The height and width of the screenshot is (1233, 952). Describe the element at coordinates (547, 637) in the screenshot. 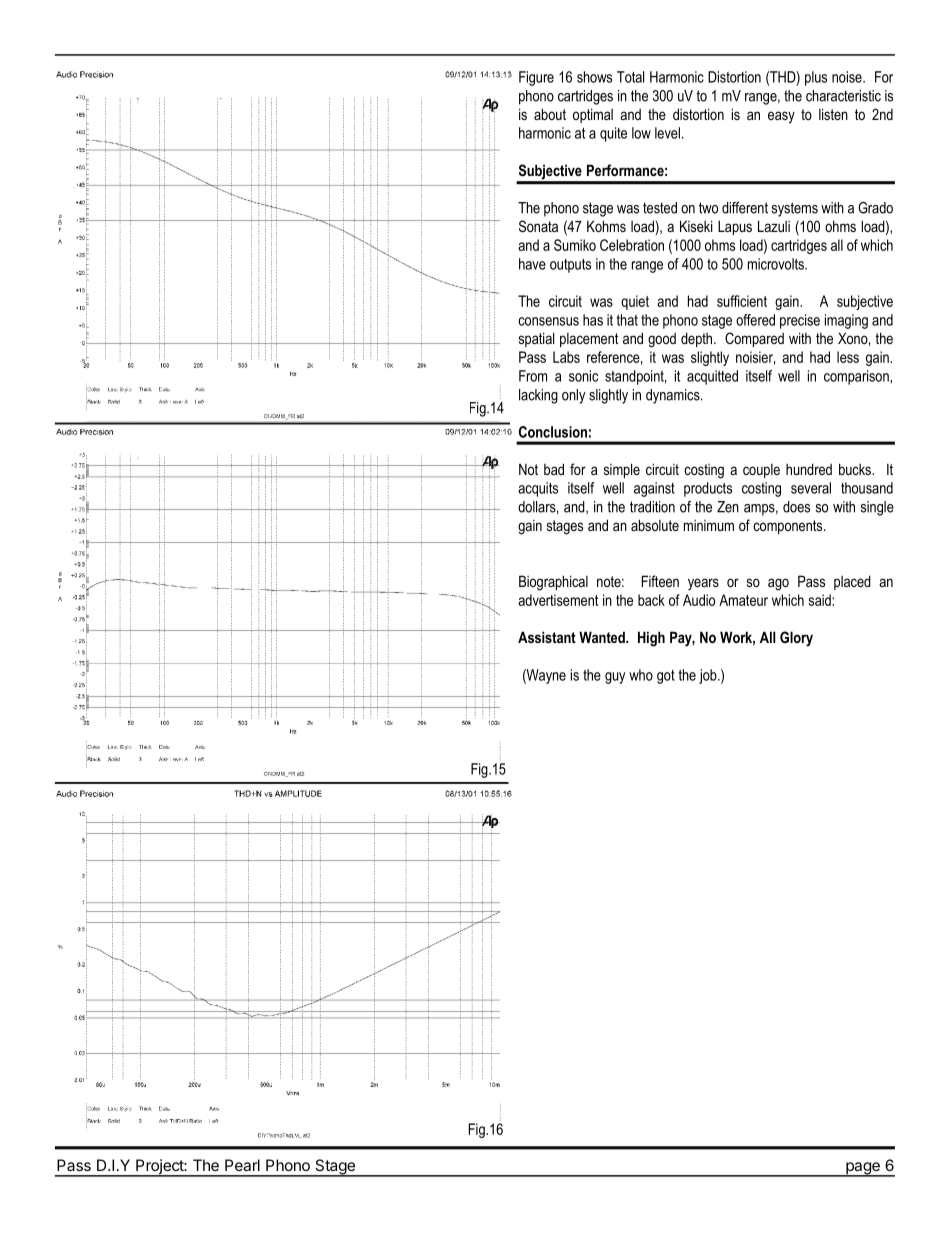

I see `Assistant` at that location.
